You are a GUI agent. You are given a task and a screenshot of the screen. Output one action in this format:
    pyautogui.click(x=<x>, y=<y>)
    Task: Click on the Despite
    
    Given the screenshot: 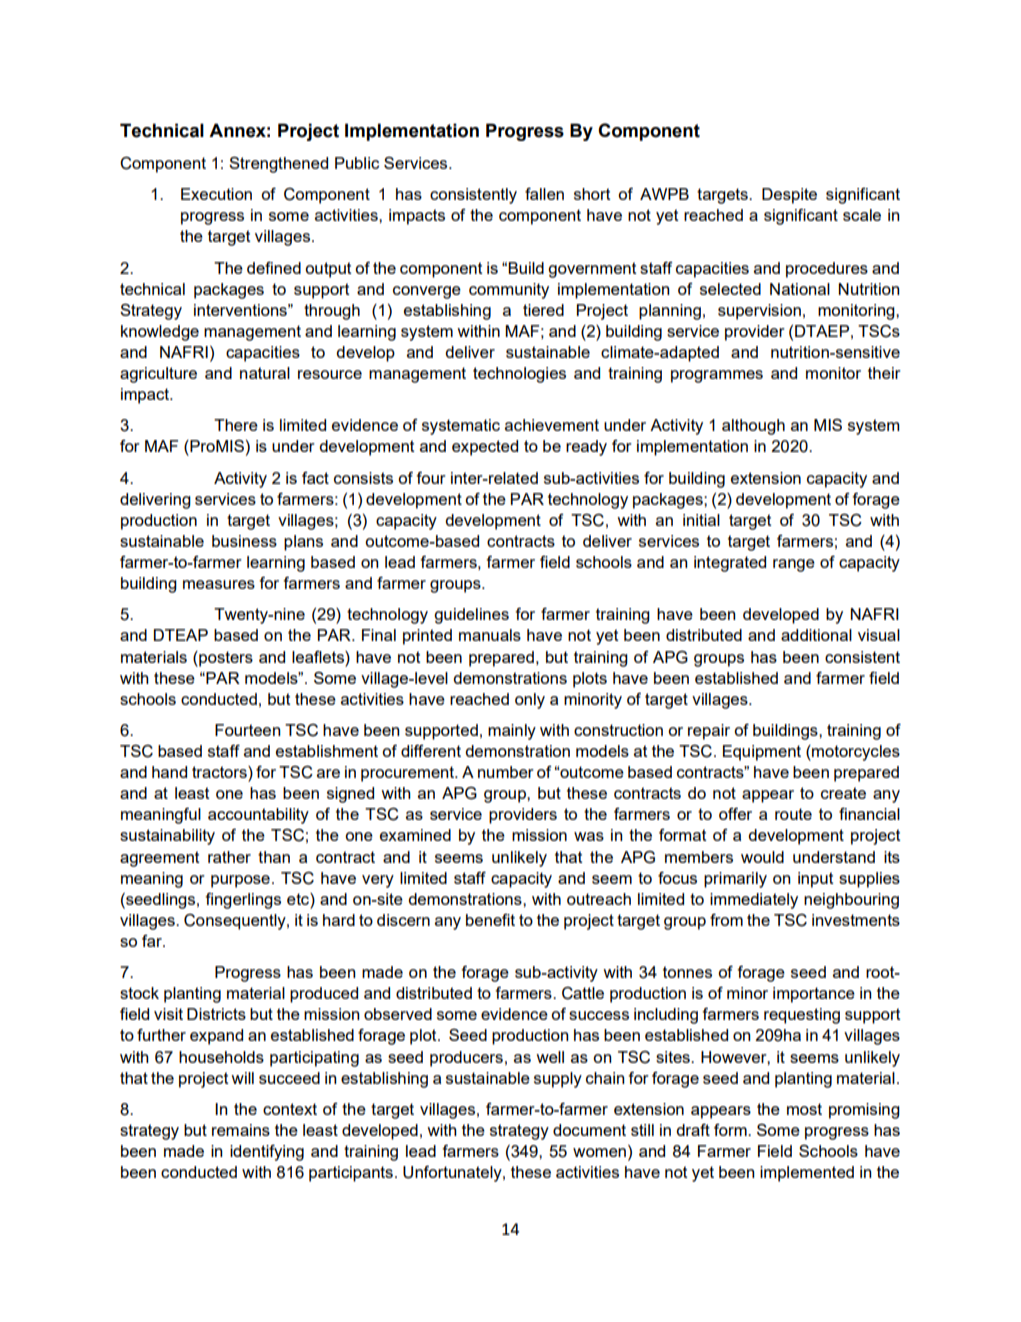 What is the action you would take?
    pyautogui.click(x=789, y=196)
